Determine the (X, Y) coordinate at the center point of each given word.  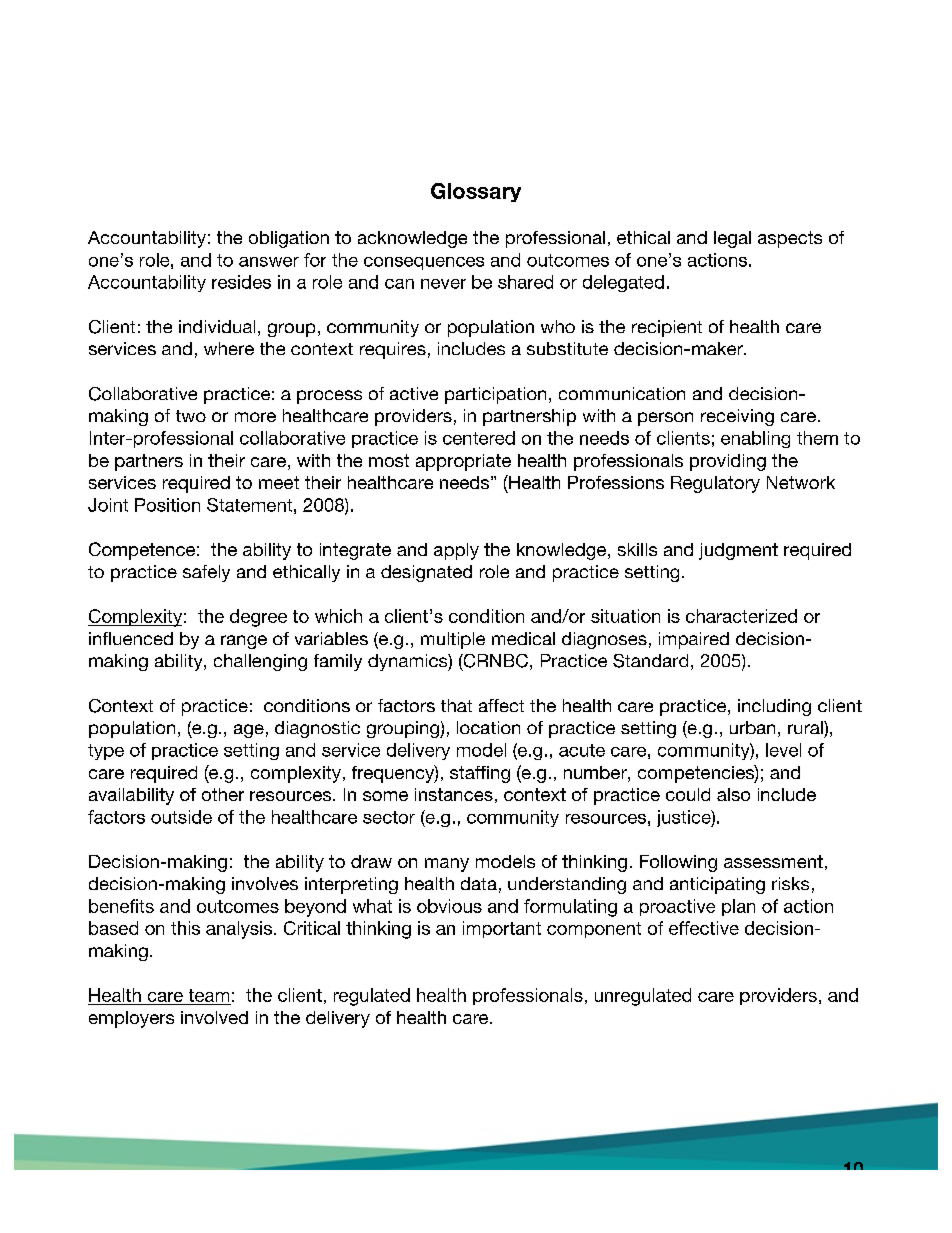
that (456, 705)
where (229, 348)
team (209, 995)
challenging (260, 662)
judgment (738, 551)
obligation (289, 239)
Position (167, 505)
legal (732, 239)
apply (456, 551)
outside (181, 817)
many (447, 865)
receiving (737, 417)
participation (495, 395)
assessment (773, 861)
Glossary (476, 192)
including (774, 707)
